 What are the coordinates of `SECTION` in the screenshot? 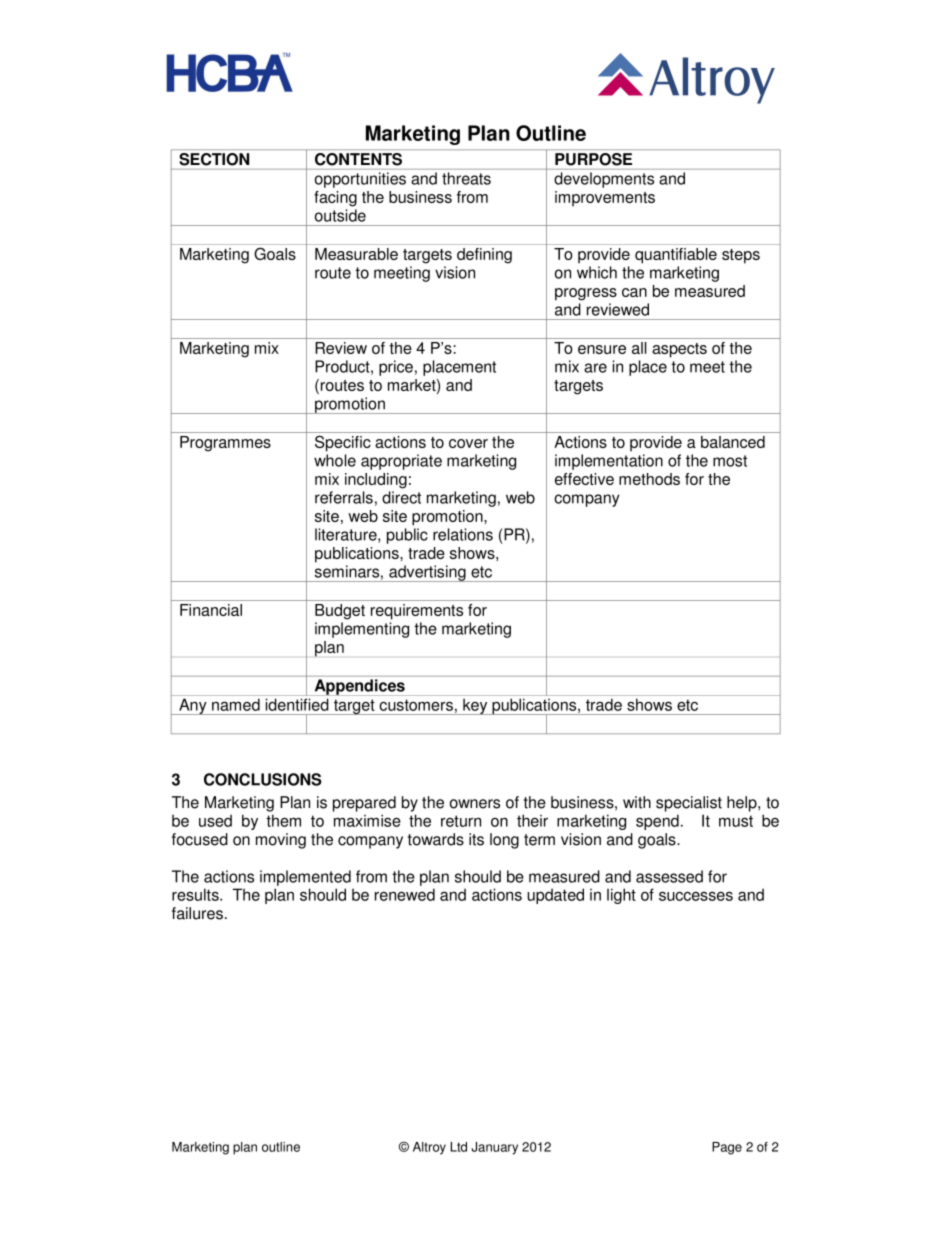 It's located at (214, 159).
